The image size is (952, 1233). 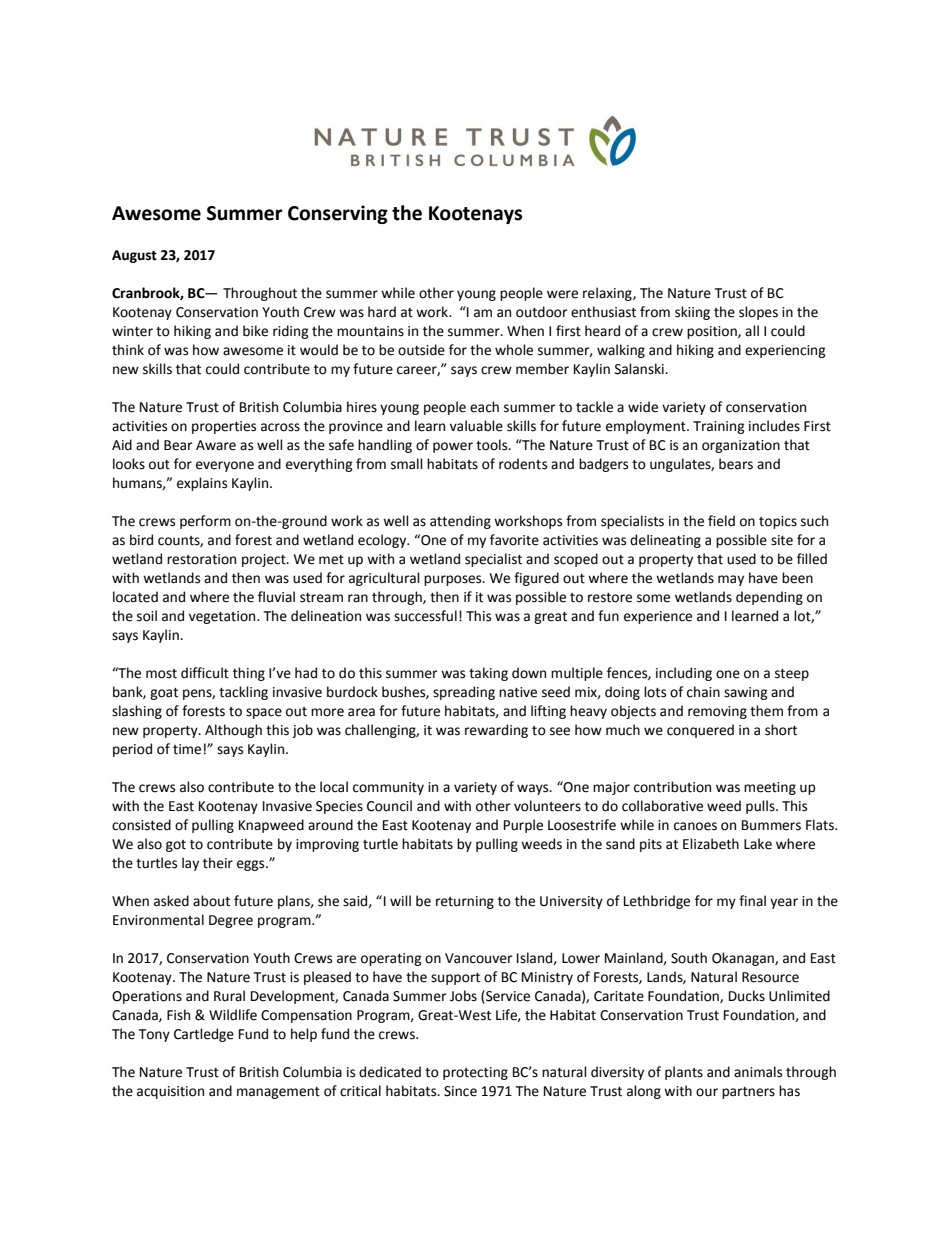 What do you see at coordinates (534, 789) in the screenshot?
I see `ways` at bounding box center [534, 789].
